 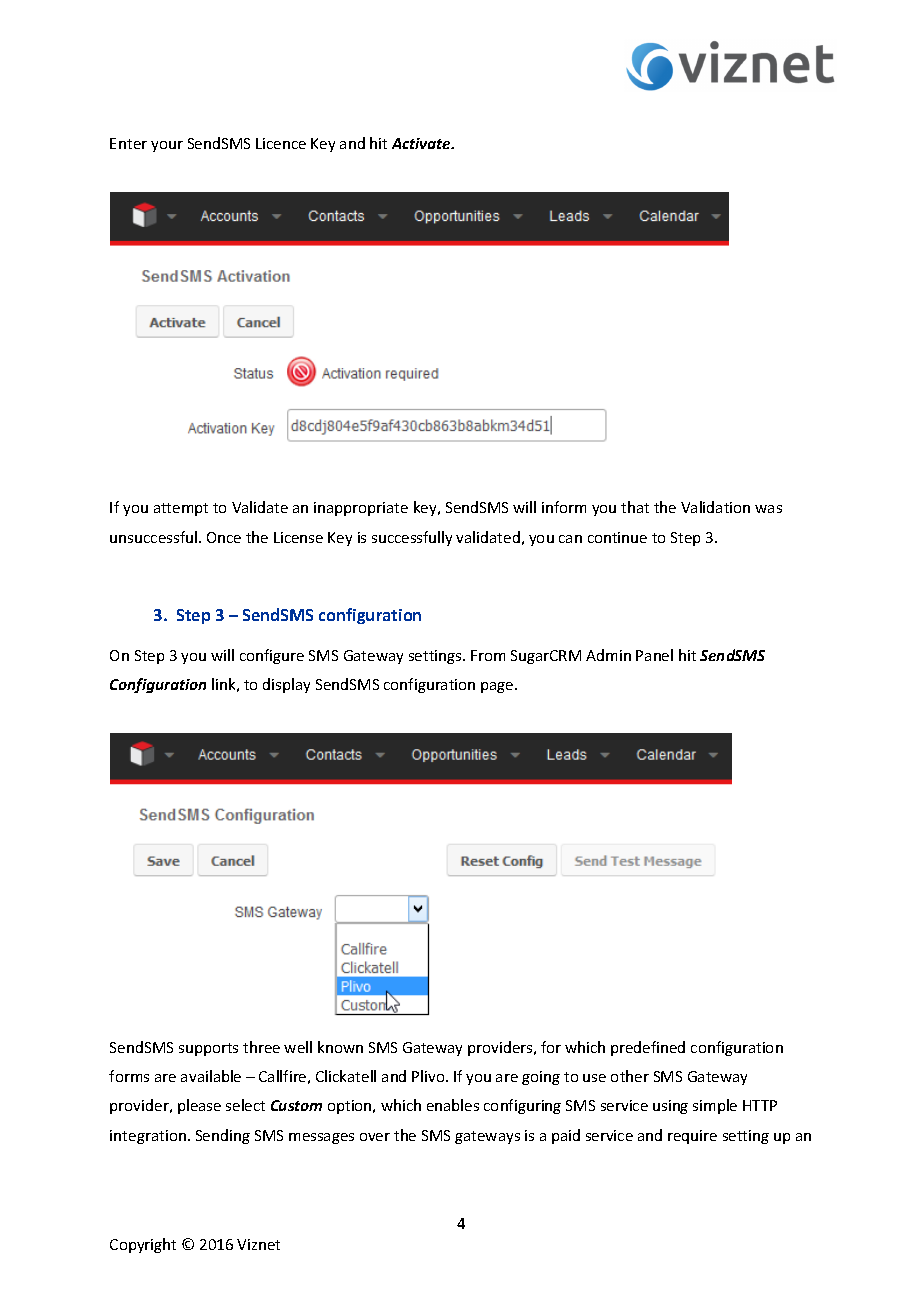 I want to click on Panel, so click(x=654, y=655).
